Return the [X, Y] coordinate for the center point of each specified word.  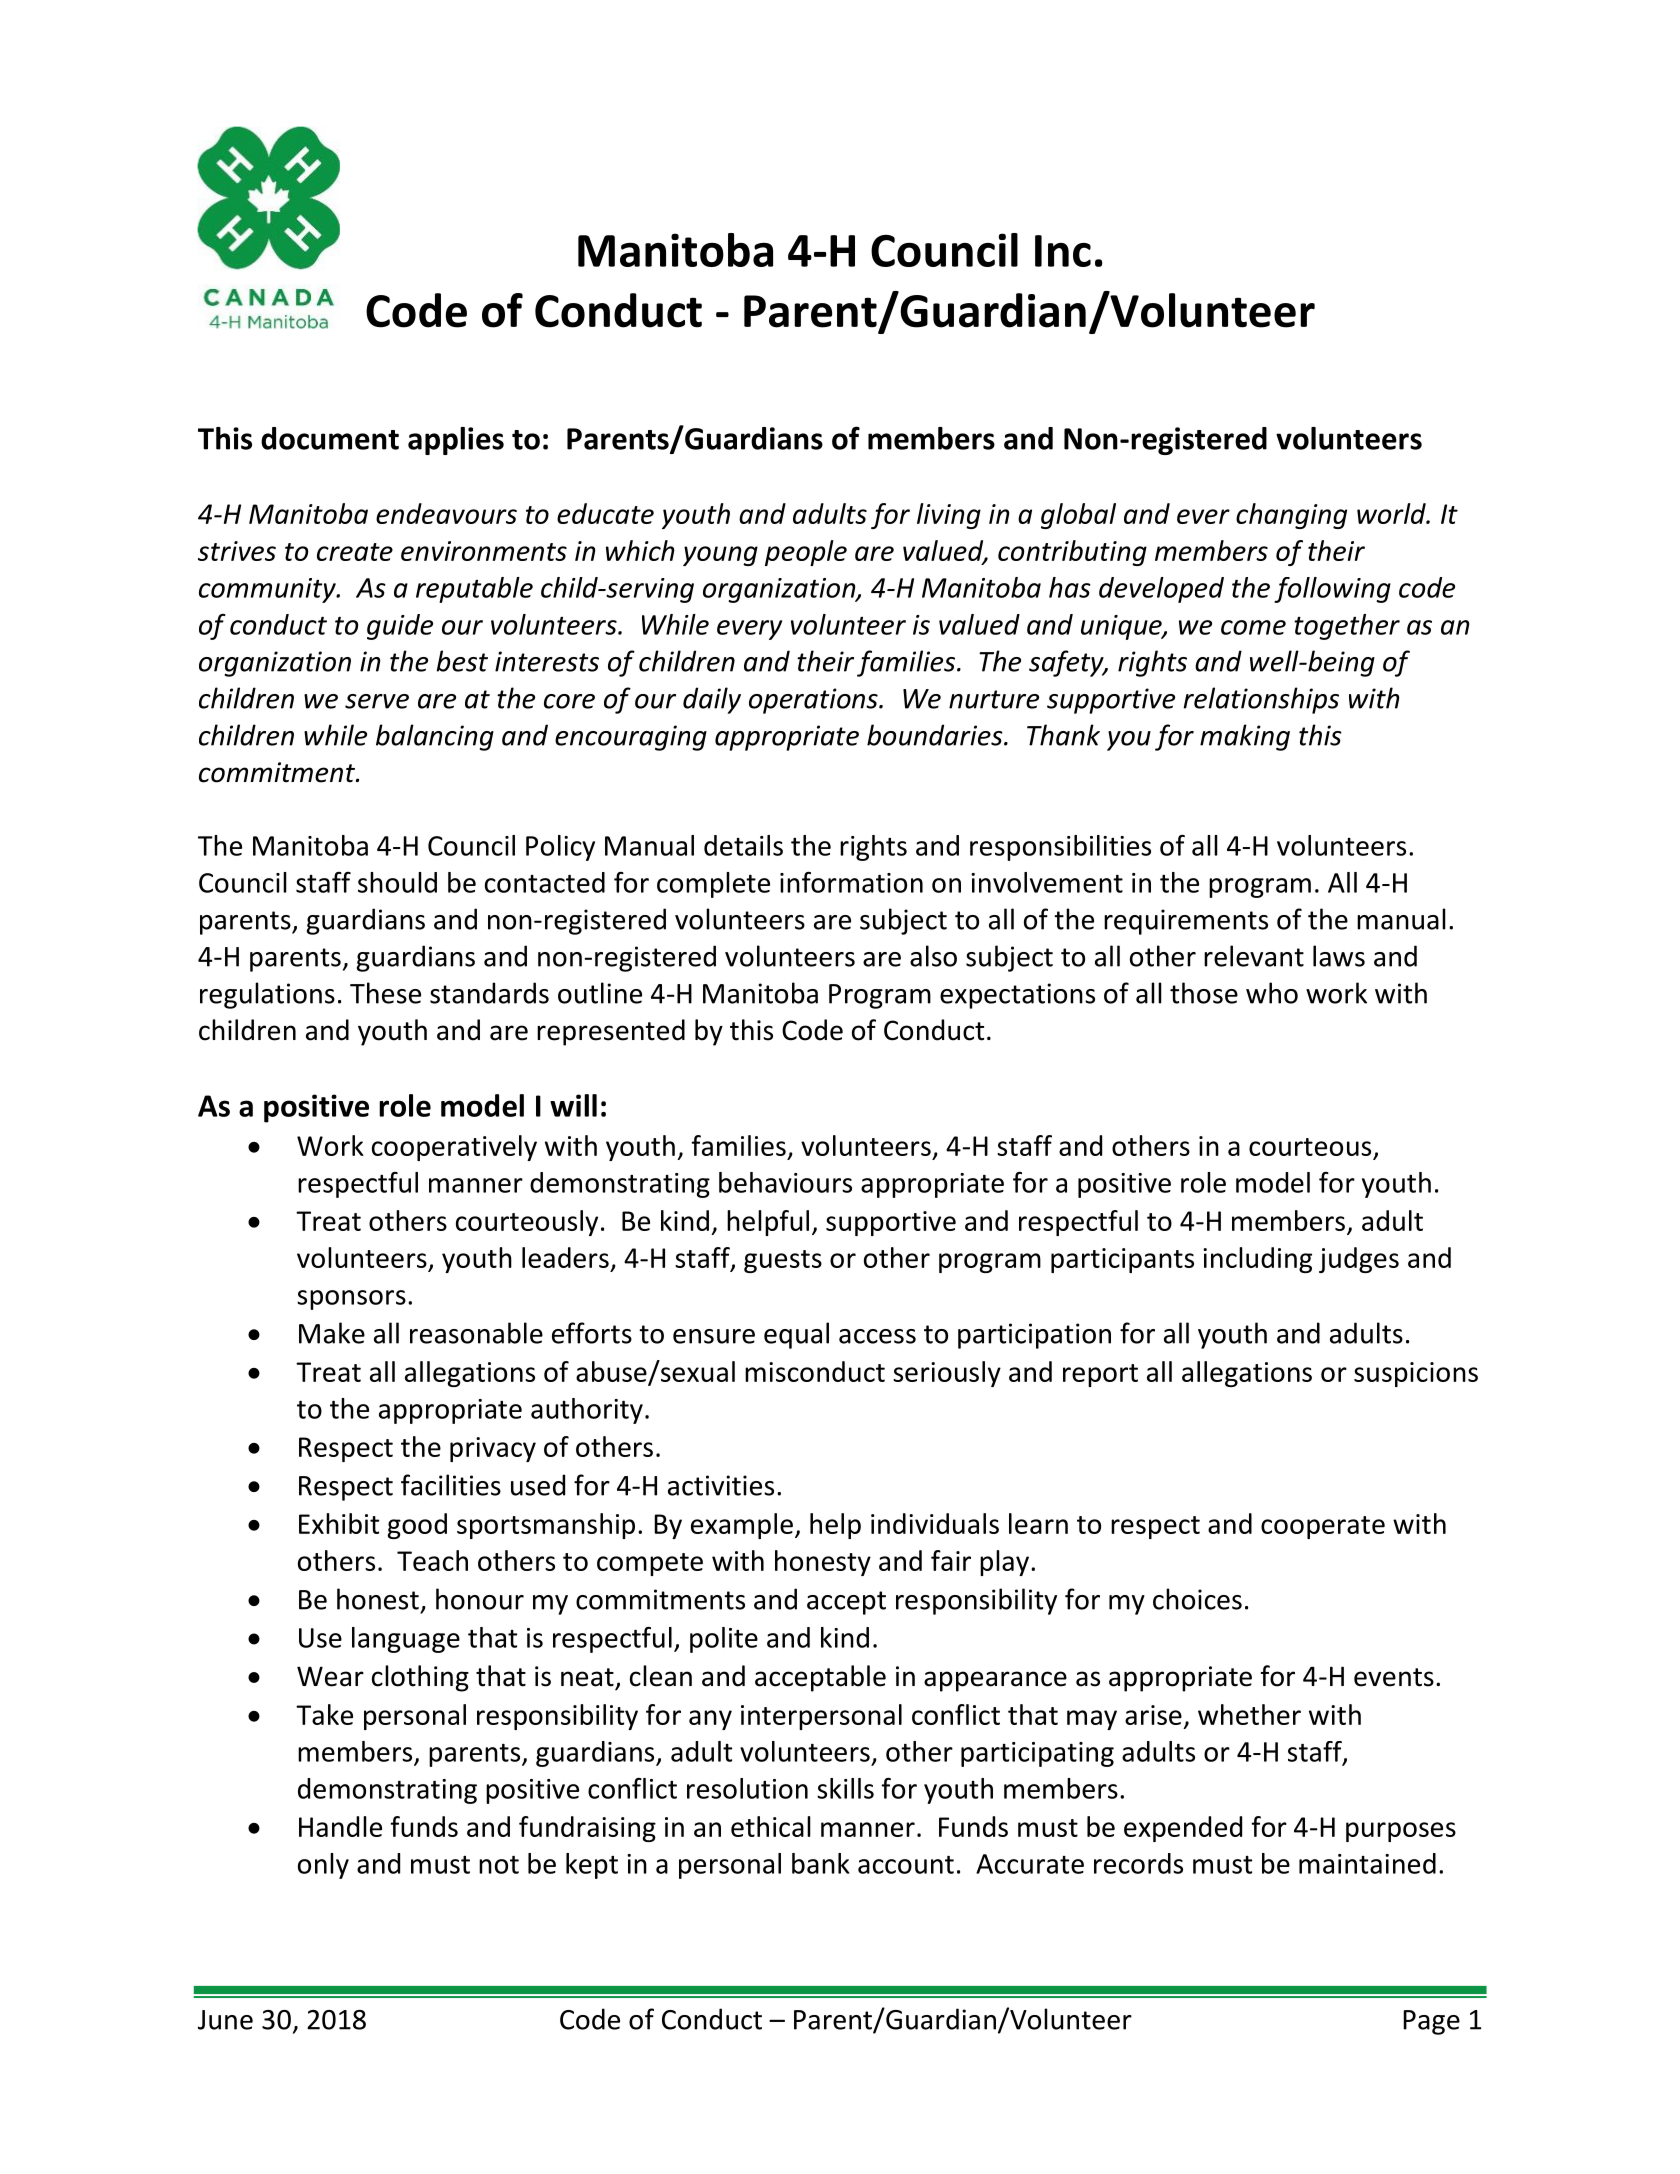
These [385, 993]
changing [1291, 516]
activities [721, 1485]
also [933, 956]
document [330, 438]
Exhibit [339, 1523]
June [225, 2020]
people [806, 553]
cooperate [1323, 1527]
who [1272, 993]
